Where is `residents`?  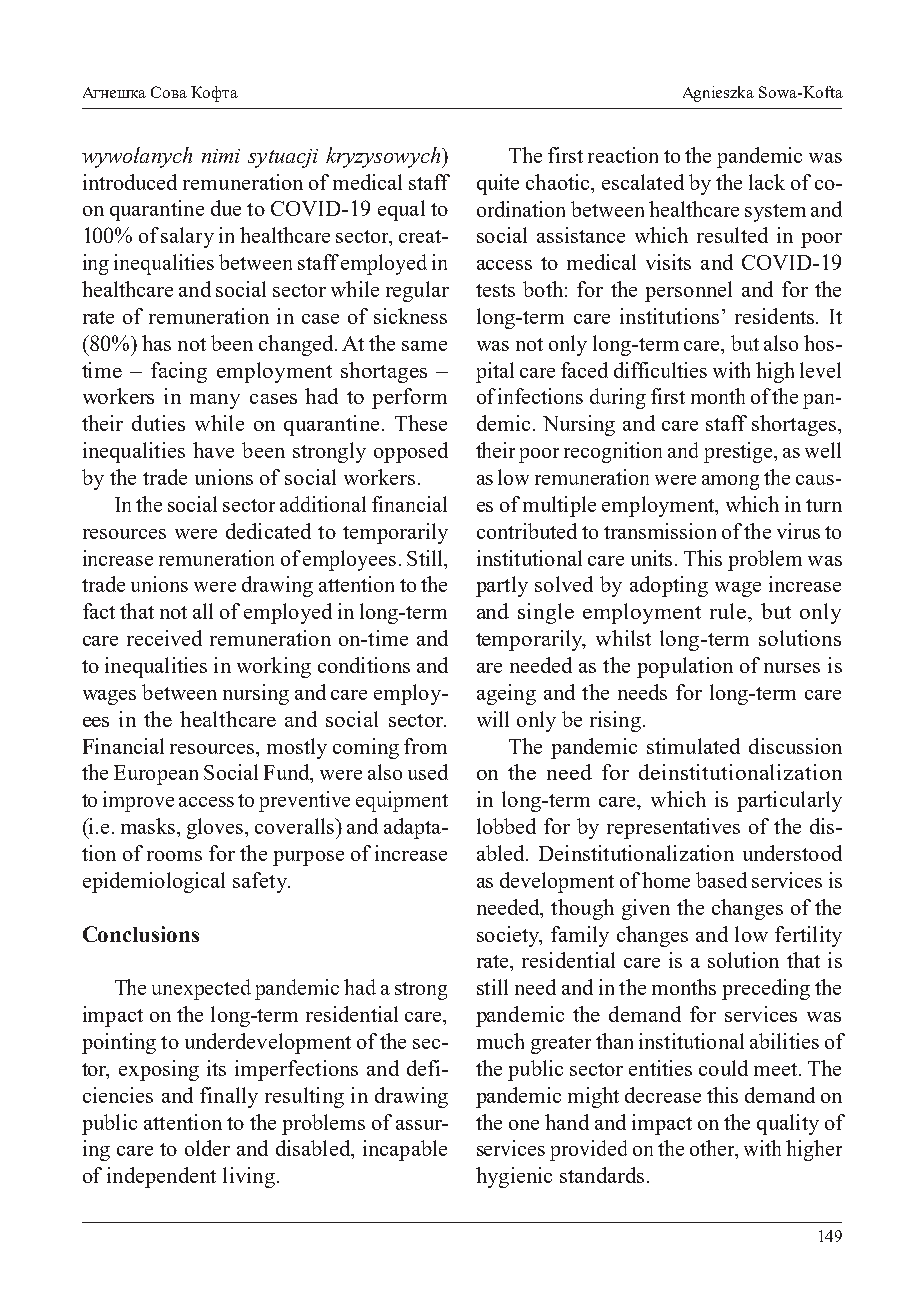 residents is located at coordinates (776, 316).
